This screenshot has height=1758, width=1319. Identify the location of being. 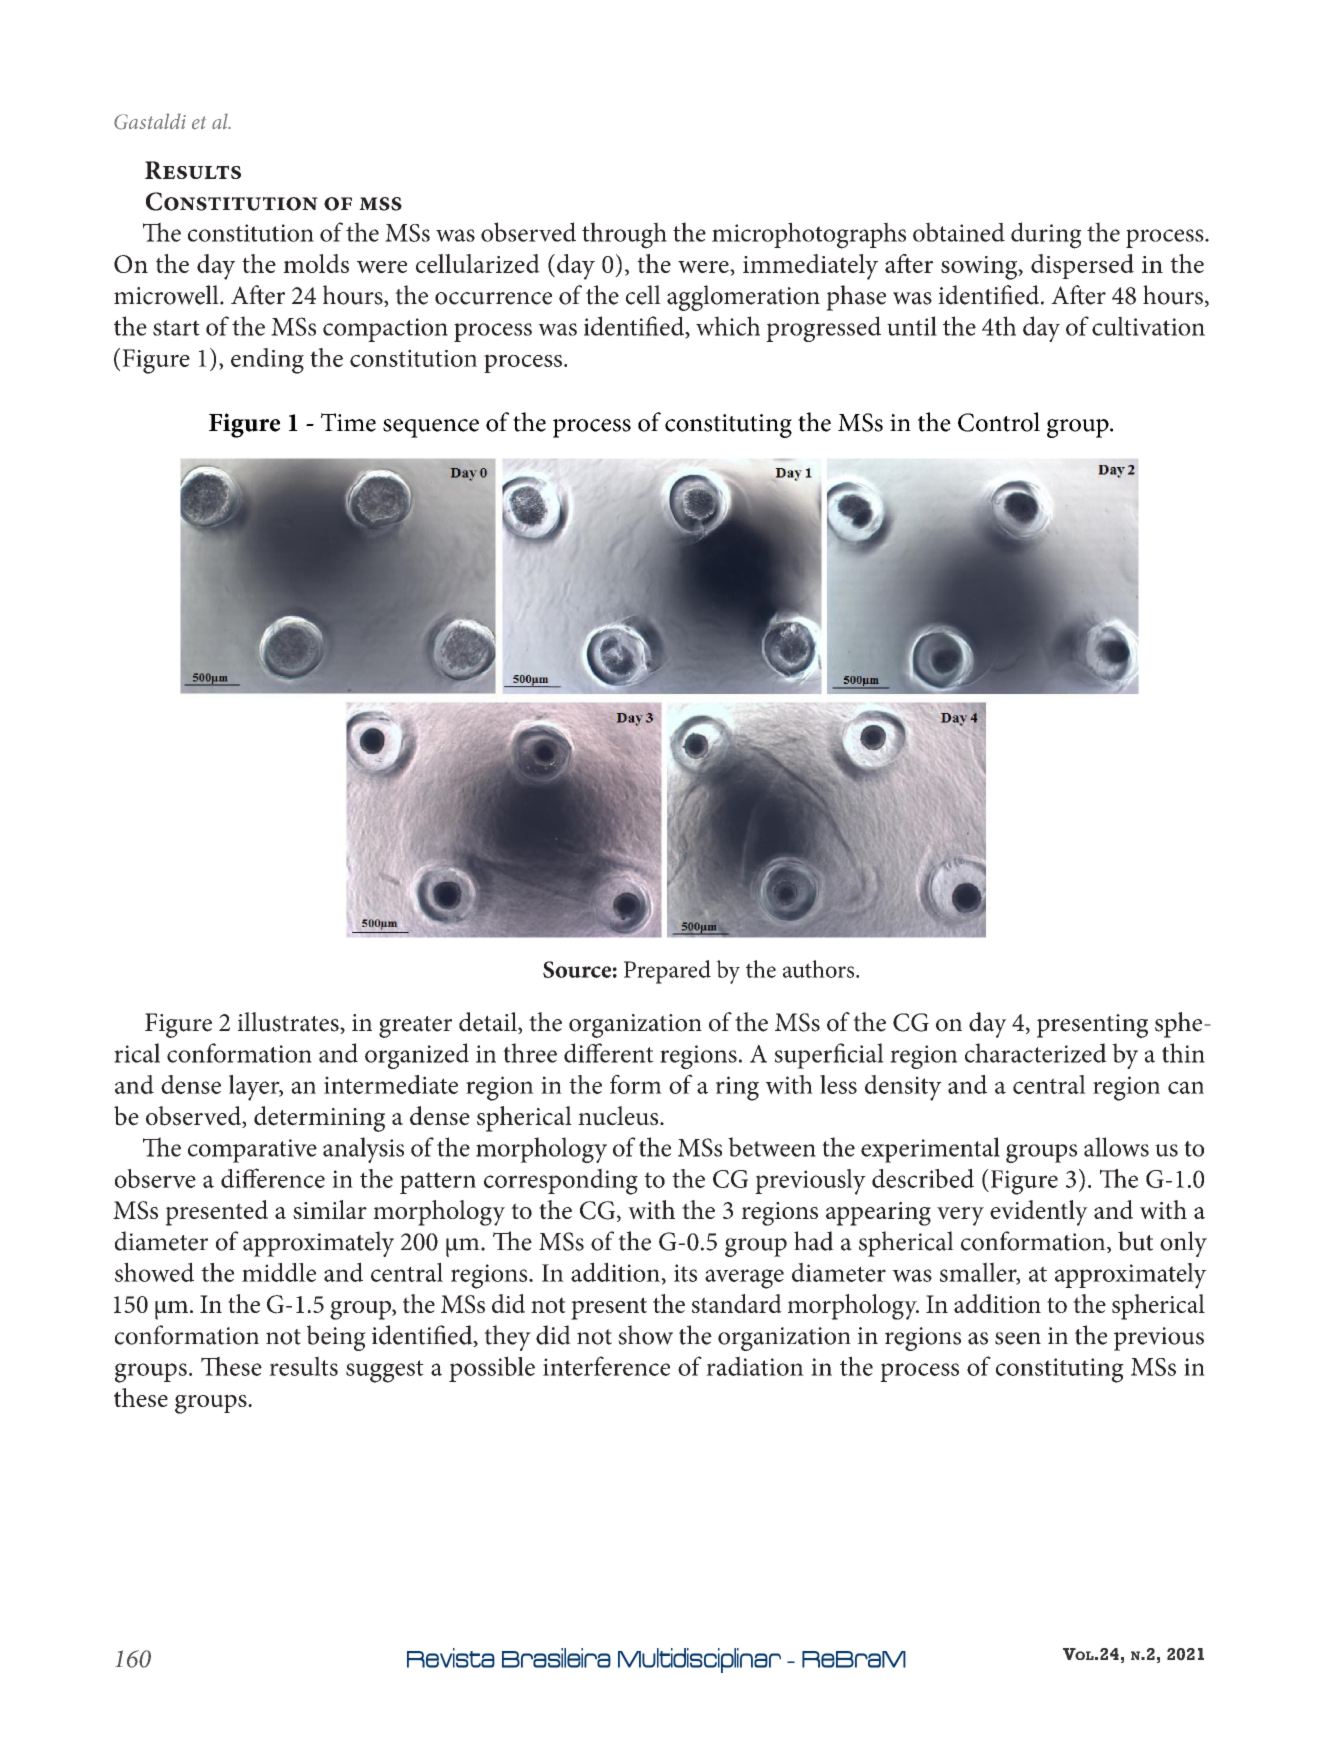
(336, 1338).
